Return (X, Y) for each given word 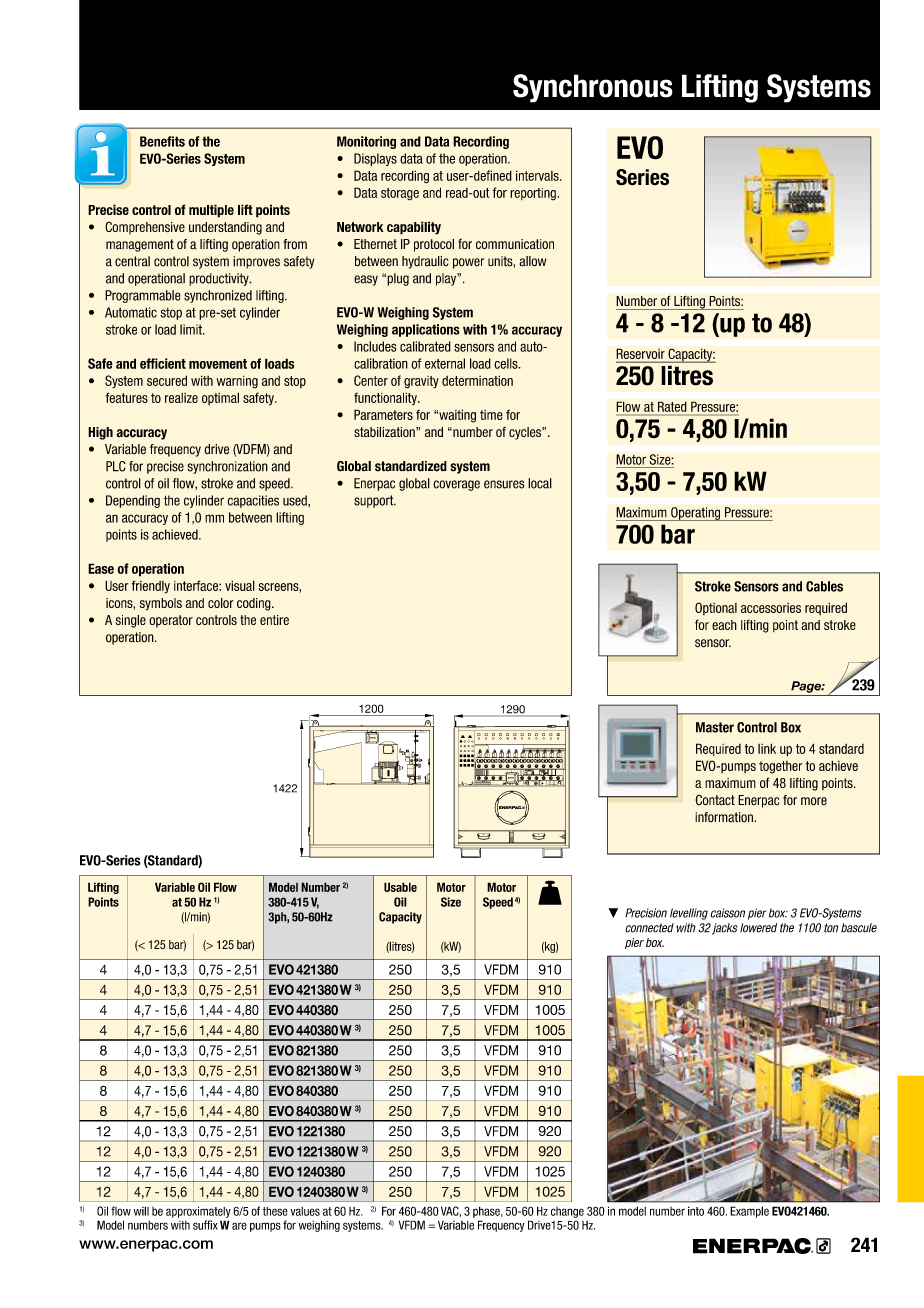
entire (274, 620)
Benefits (162, 141)
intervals (538, 175)
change (567, 1212)
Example (749, 1212)
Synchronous (593, 88)
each (724, 625)
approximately (198, 1212)
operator (171, 621)
